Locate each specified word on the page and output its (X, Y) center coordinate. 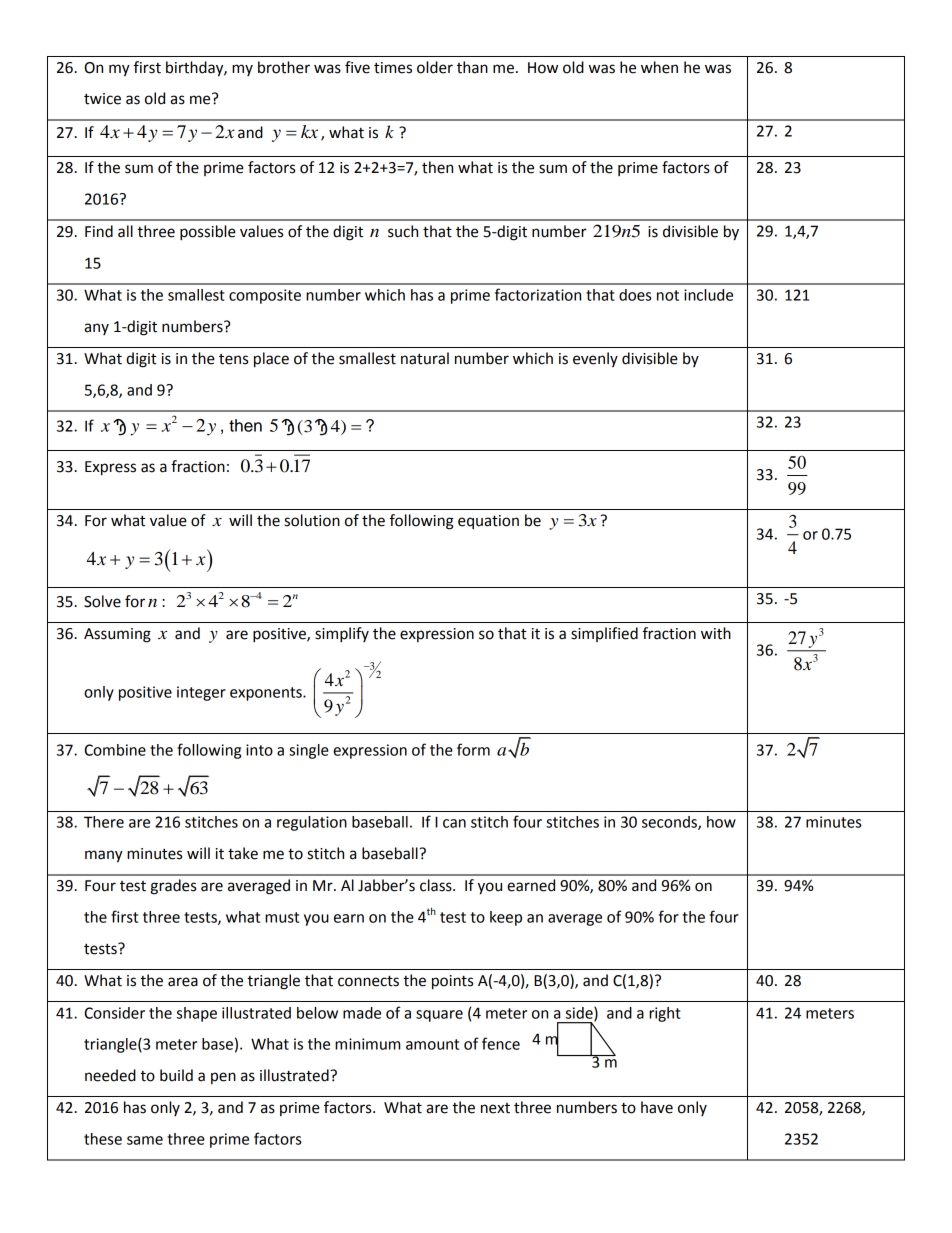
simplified (604, 634)
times (393, 68)
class (437, 885)
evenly (595, 359)
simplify (342, 635)
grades (173, 887)
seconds (670, 823)
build (176, 1075)
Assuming (117, 635)
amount (432, 1044)
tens (233, 359)
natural (425, 358)
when (659, 67)
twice (102, 99)
